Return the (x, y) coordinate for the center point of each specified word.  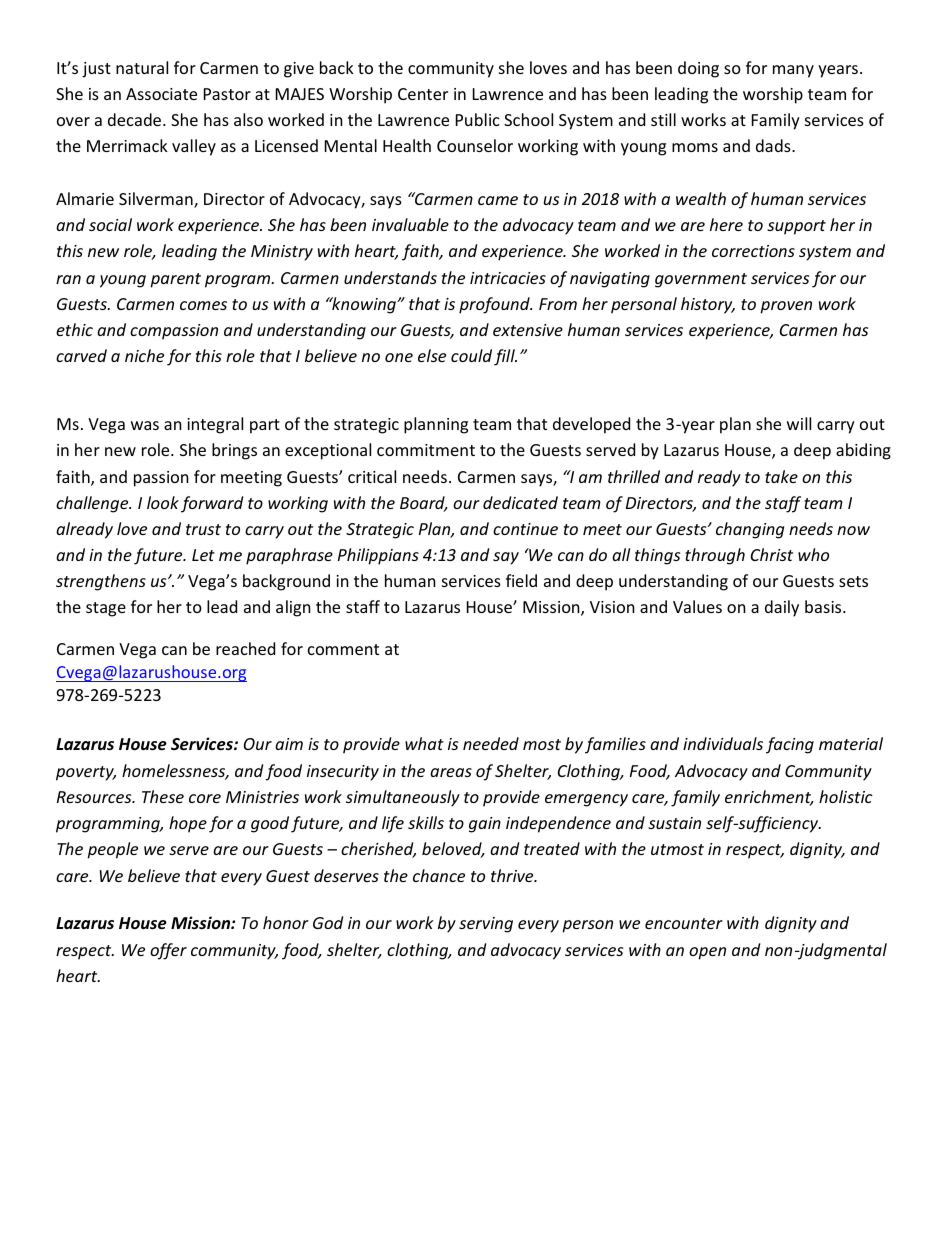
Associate (161, 94)
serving (486, 925)
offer (168, 951)
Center (423, 94)
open (707, 953)
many (793, 71)
